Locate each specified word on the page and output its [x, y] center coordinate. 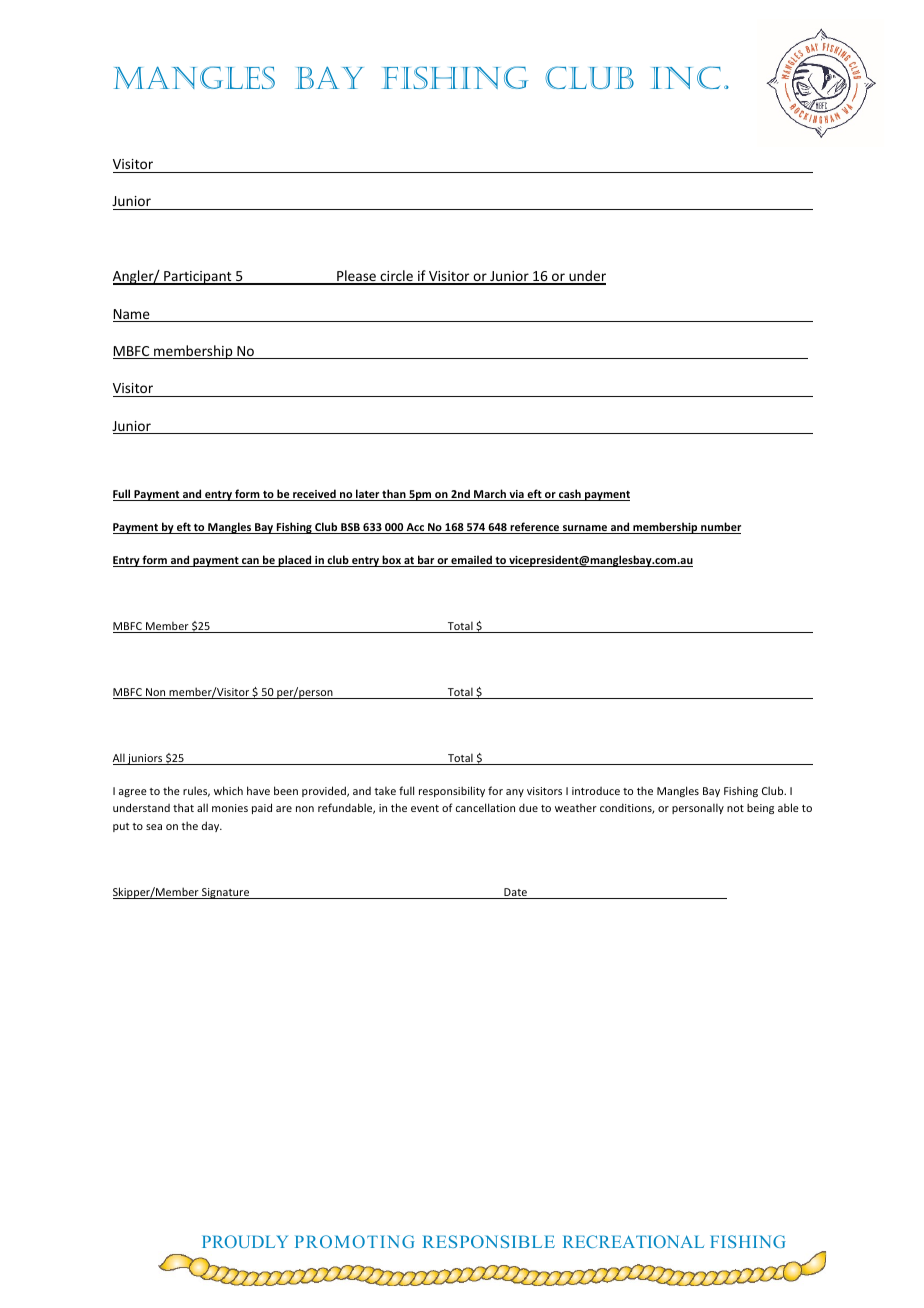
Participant [198, 278]
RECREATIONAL [633, 1241]
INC [686, 77]
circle [396, 277]
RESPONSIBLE [489, 1241]
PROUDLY [245, 1241]
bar [426, 561]
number [720, 528]
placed [295, 561]
